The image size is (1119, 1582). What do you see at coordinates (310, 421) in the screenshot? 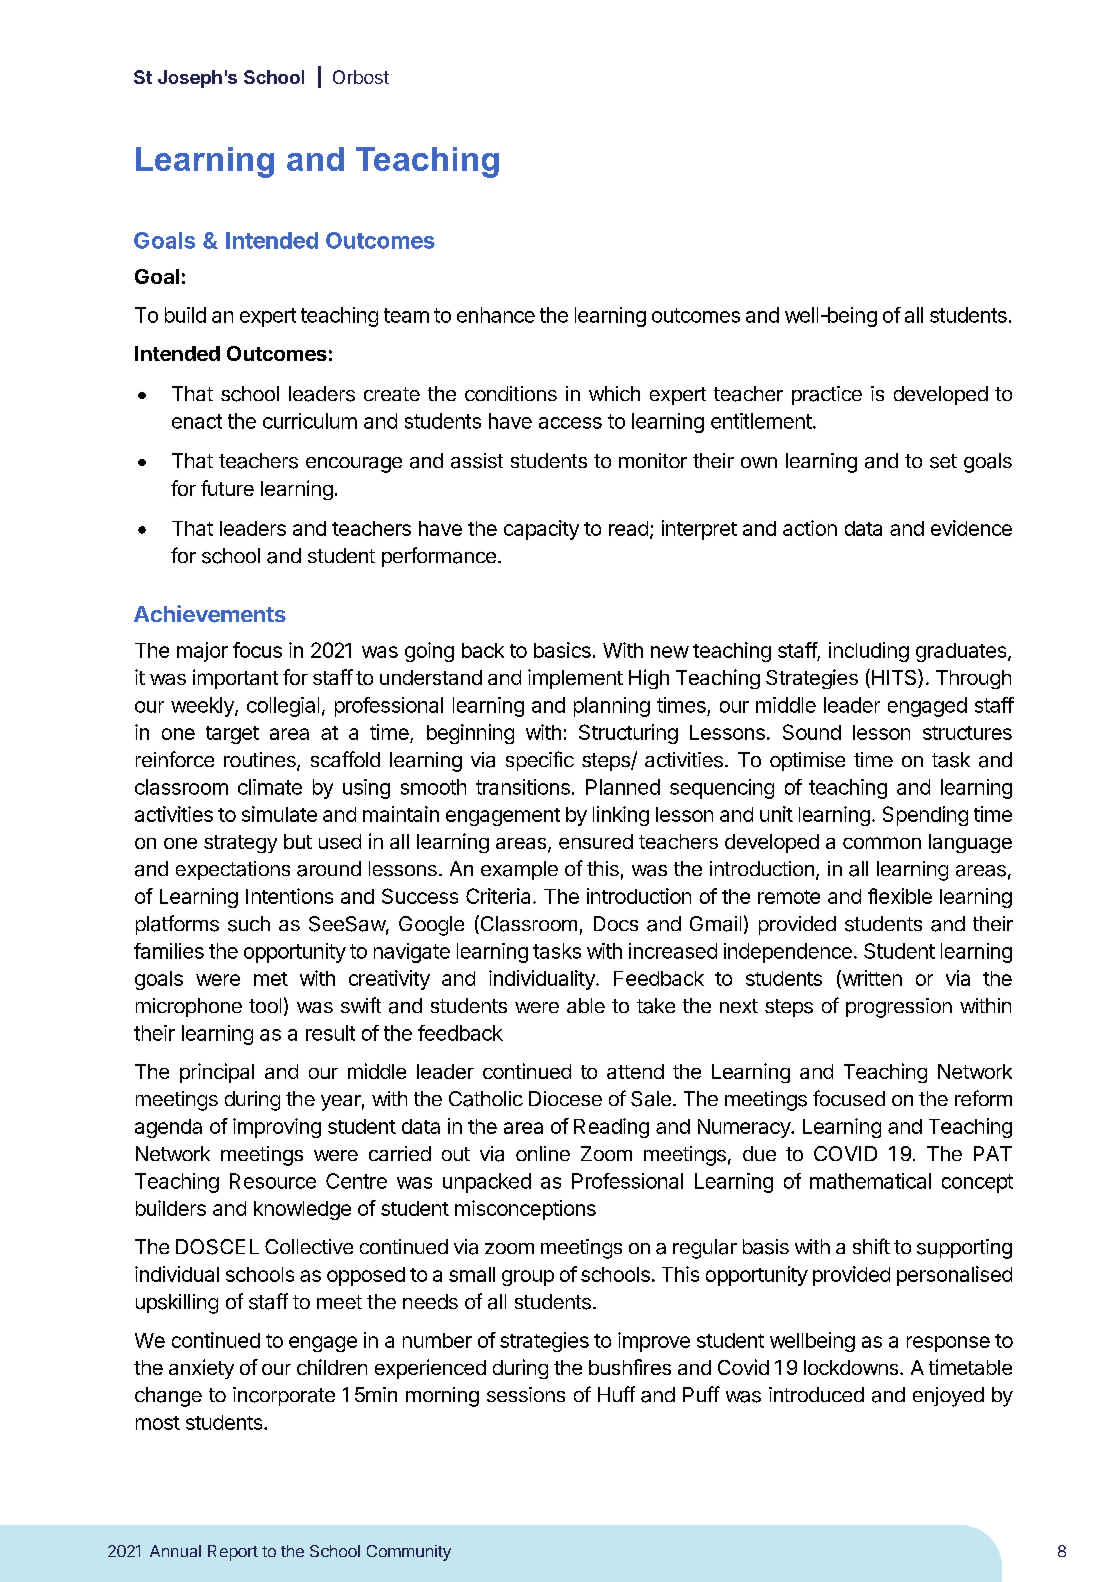
I see `curriculum` at bounding box center [310, 421].
